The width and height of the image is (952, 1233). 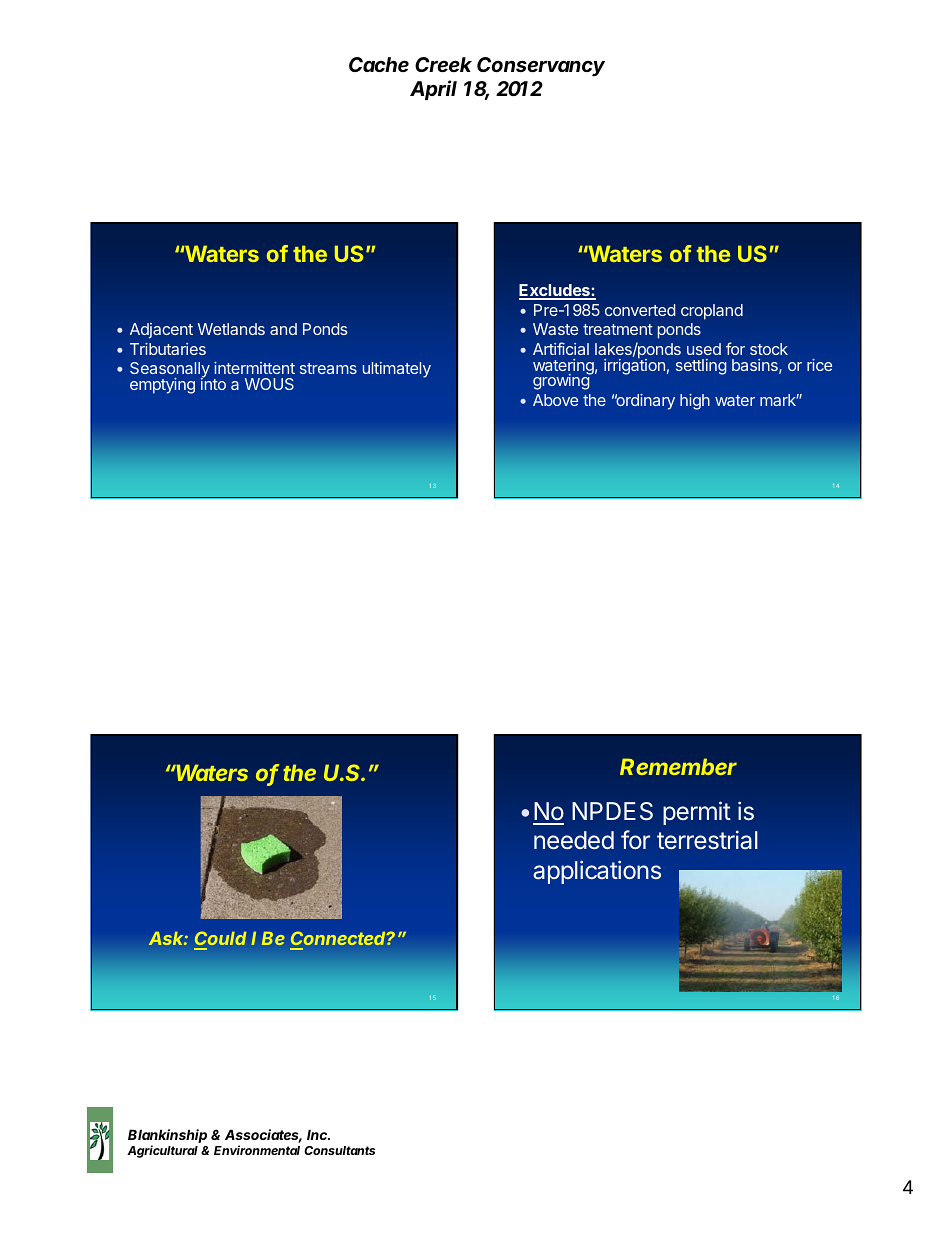 I want to click on Associates, so click(x=263, y=1136).
